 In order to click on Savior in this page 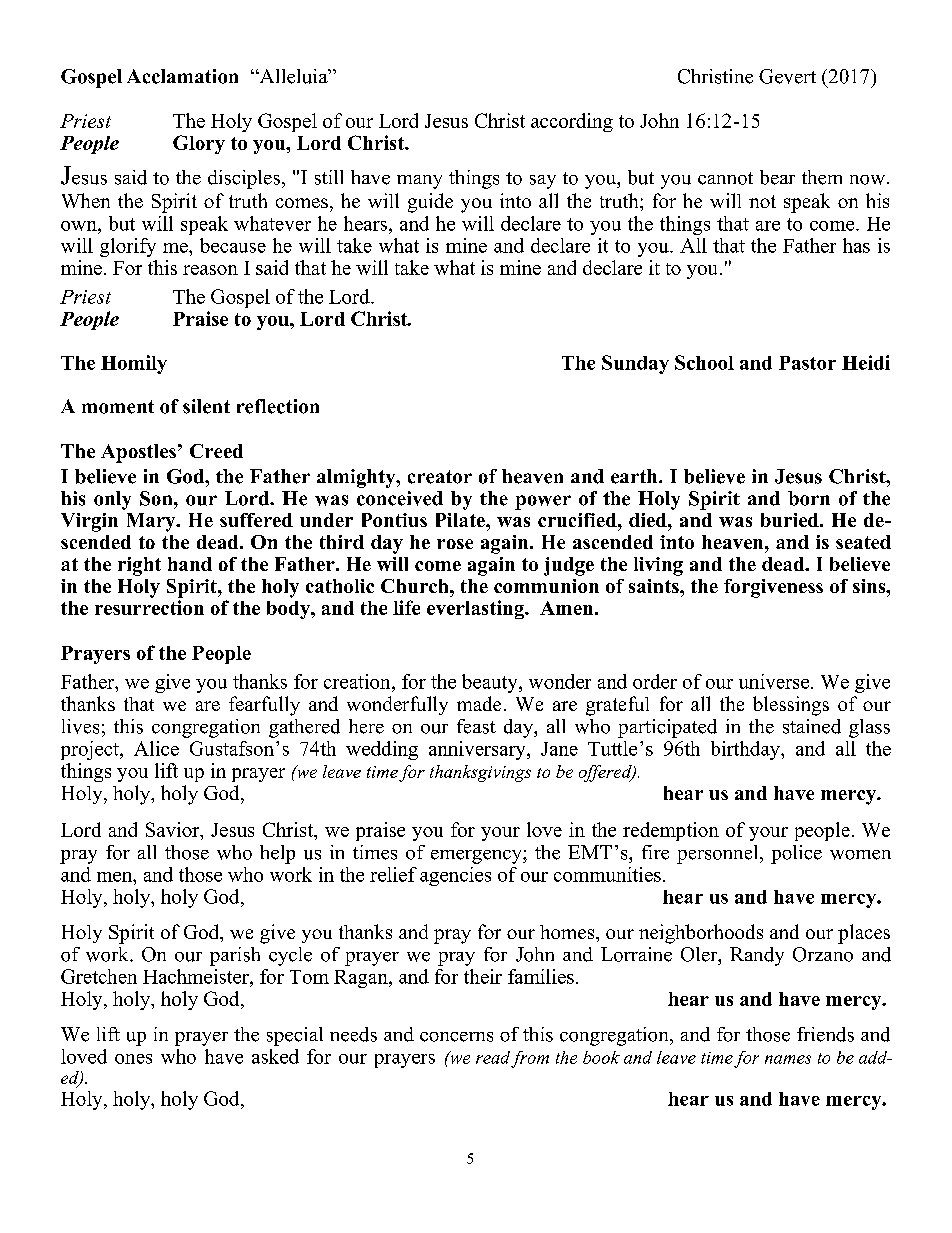, I will do `click(174, 829)`.
